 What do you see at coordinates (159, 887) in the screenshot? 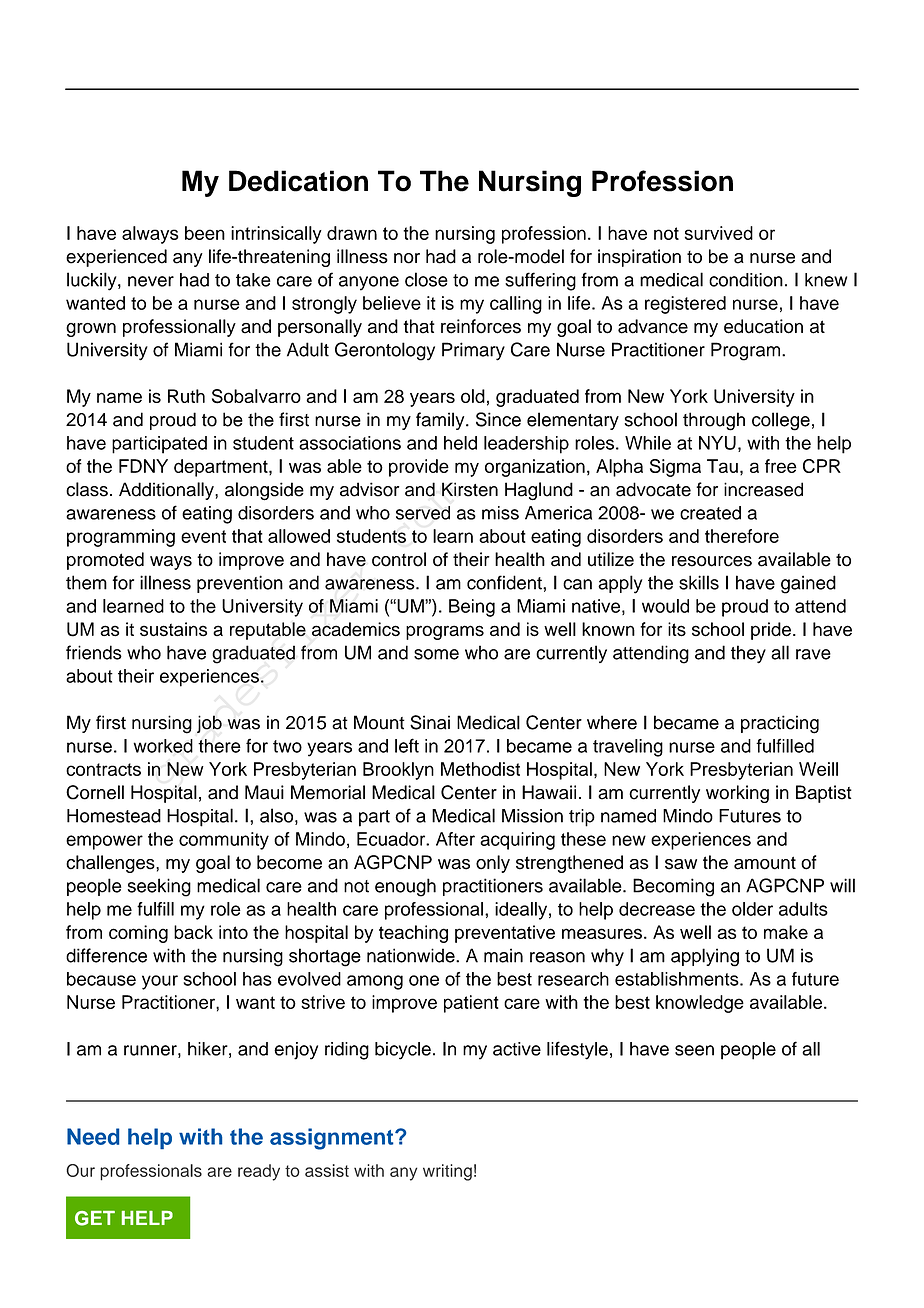
I see `seeking` at bounding box center [159, 887].
